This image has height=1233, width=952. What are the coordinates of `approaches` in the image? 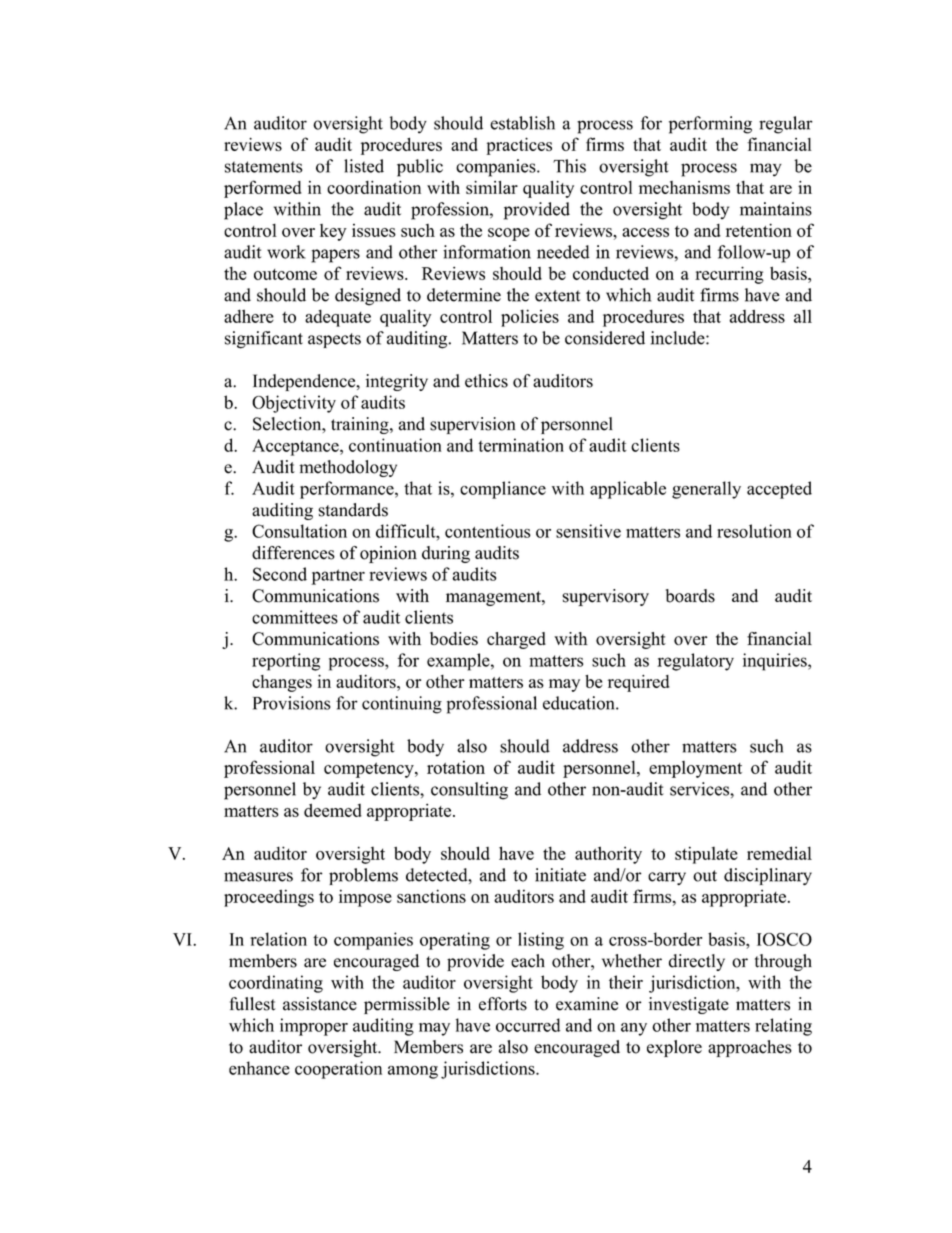 It's located at (750, 1048).
